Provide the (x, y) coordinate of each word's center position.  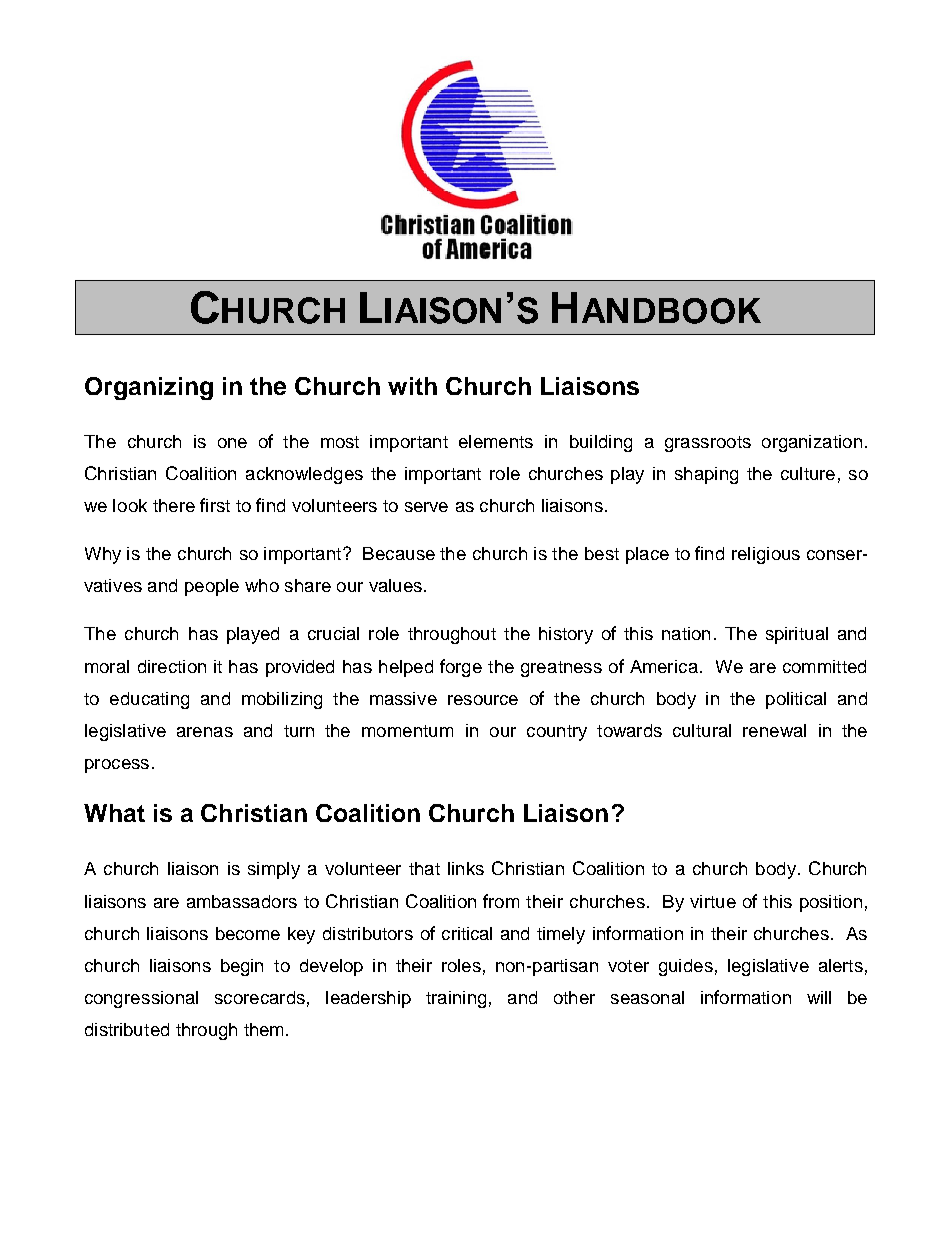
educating (149, 700)
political (796, 700)
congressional (141, 999)
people (212, 587)
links (466, 868)
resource (483, 700)
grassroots (708, 444)
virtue (713, 901)
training (456, 999)
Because (399, 553)
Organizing (149, 388)
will (819, 997)
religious (766, 555)
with (412, 386)
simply (274, 870)
